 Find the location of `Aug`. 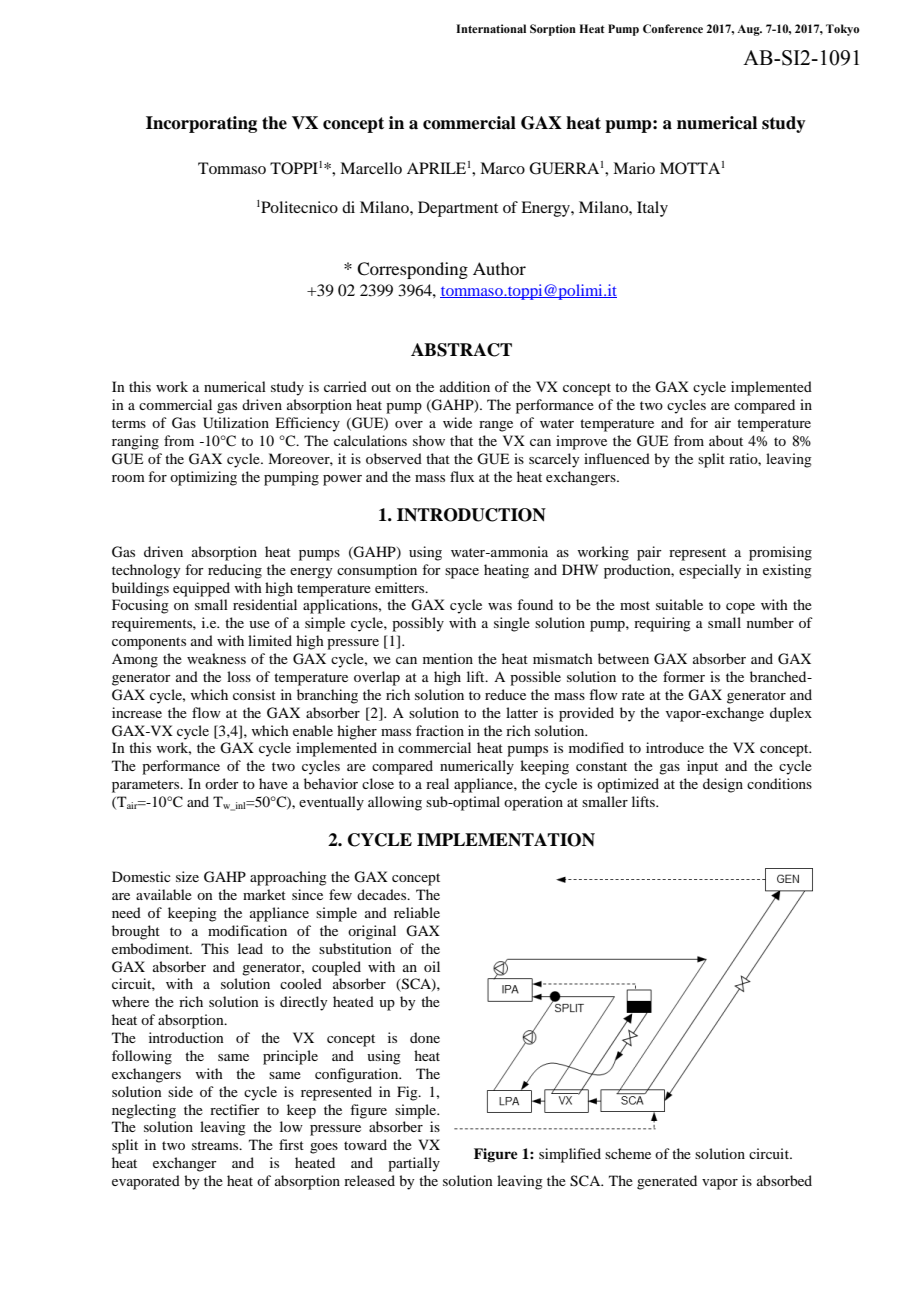

Aug is located at coordinates (749, 30).
